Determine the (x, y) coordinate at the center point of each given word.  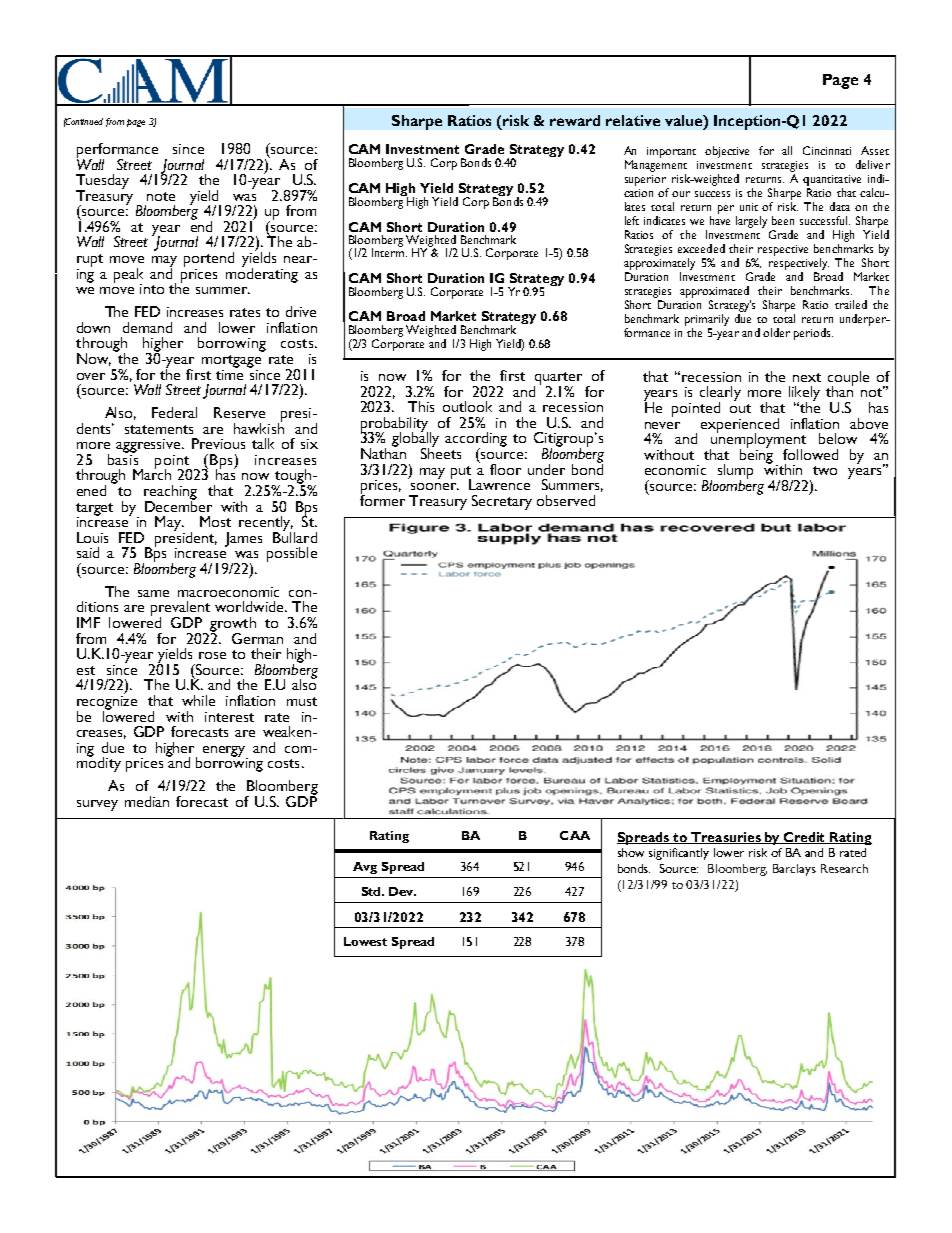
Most (215, 521)
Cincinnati (827, 150)
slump (735, 472)
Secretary (502, 502)
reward (575, 120)
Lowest (365, 941)
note (161, 196)
